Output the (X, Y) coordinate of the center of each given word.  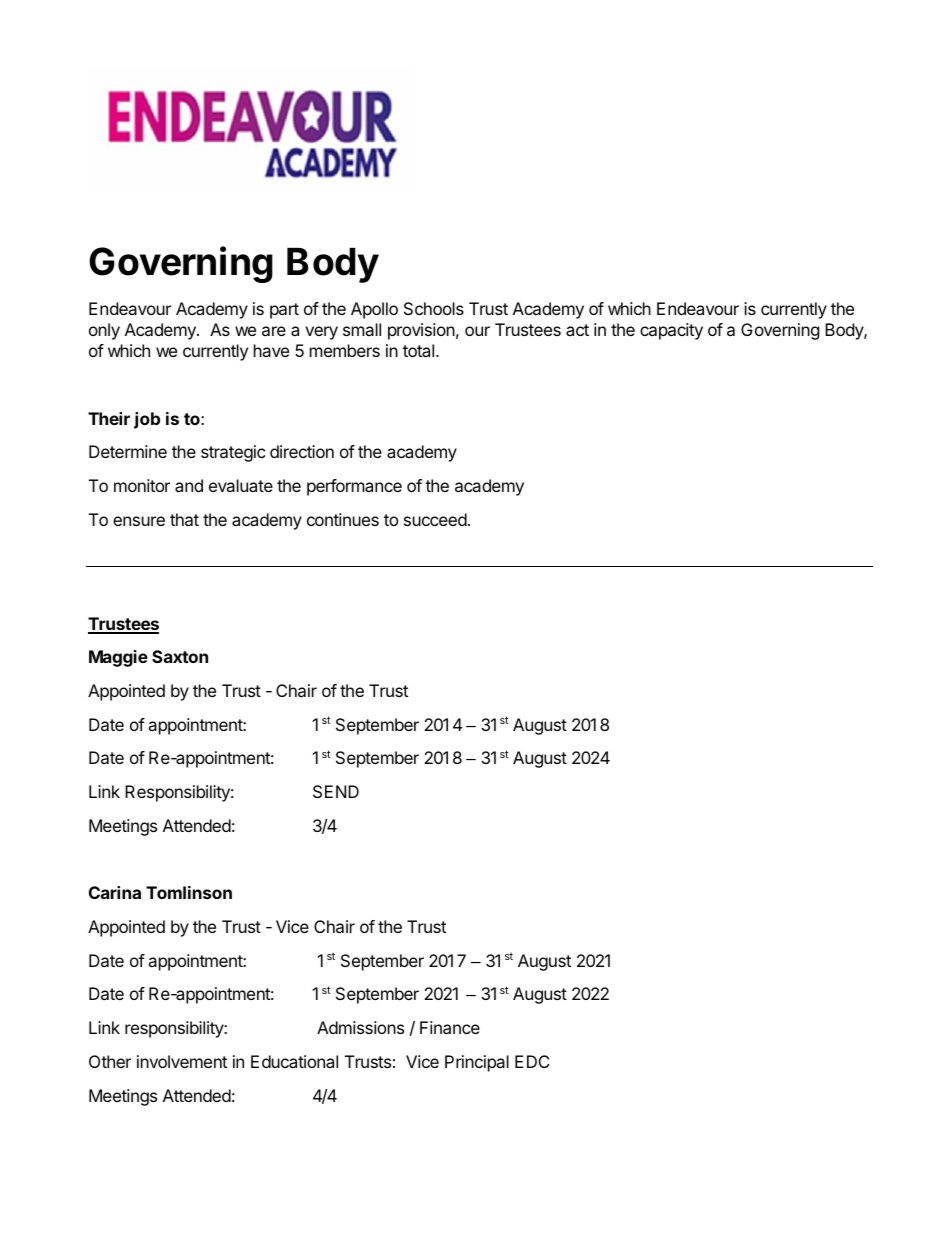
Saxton (180, 656)
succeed (435, 519)
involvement (182, 1061)
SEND (336, 791)
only (104, 331)
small (362, 329)
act (577, 330)
